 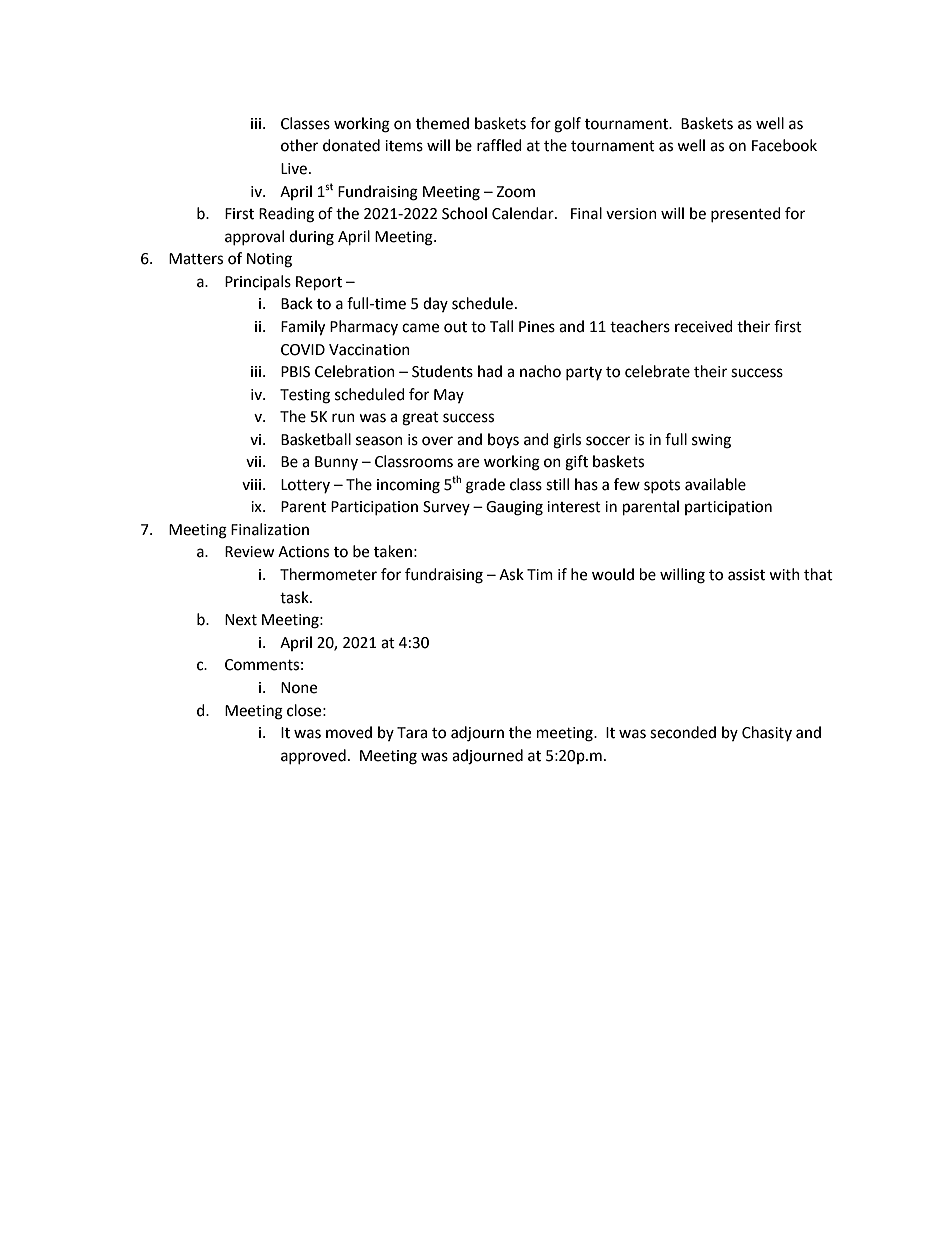 I want to click on Facebook, so click(x=784, y=145).
